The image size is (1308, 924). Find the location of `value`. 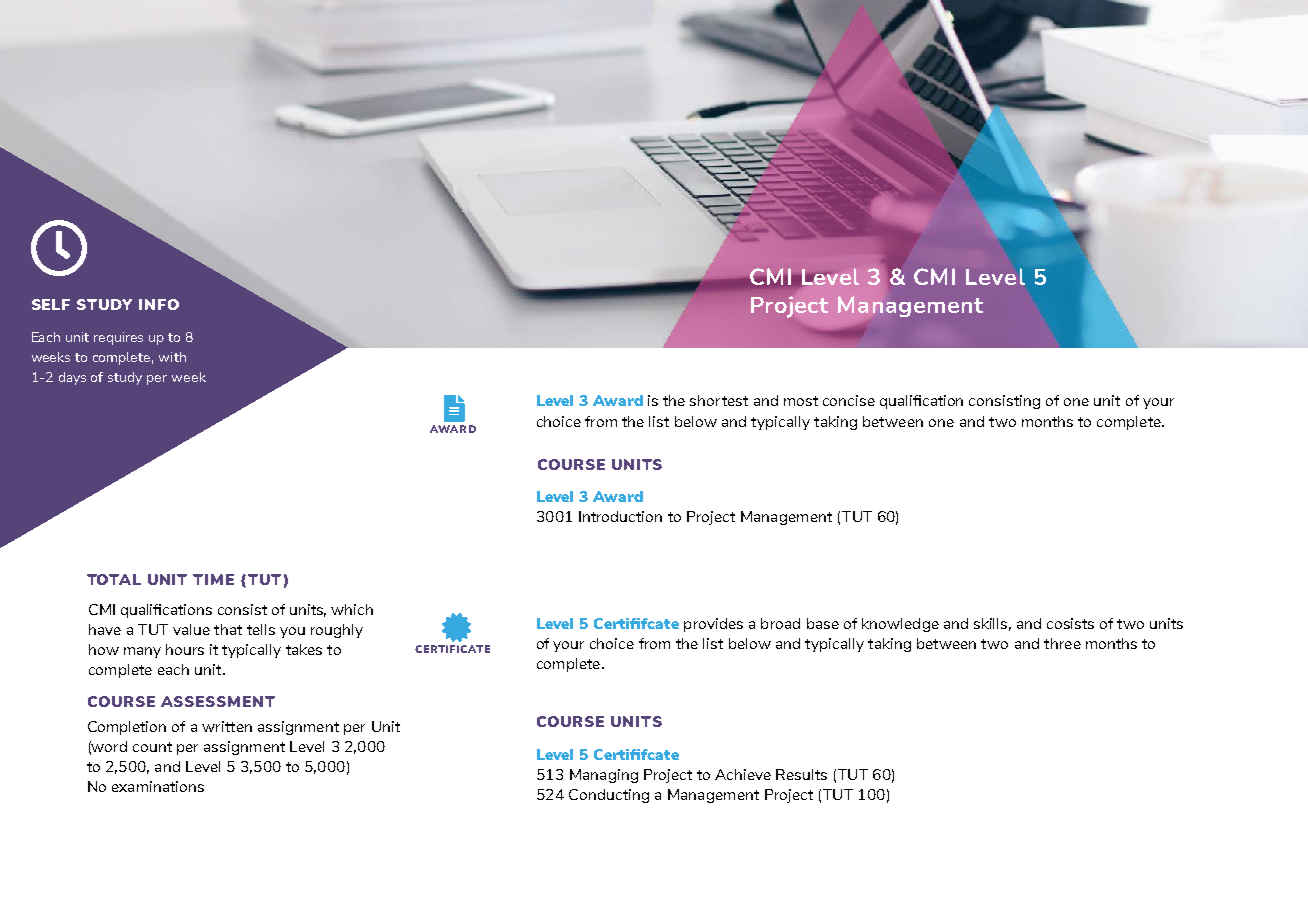

value is located at coordinates (191, 629).
